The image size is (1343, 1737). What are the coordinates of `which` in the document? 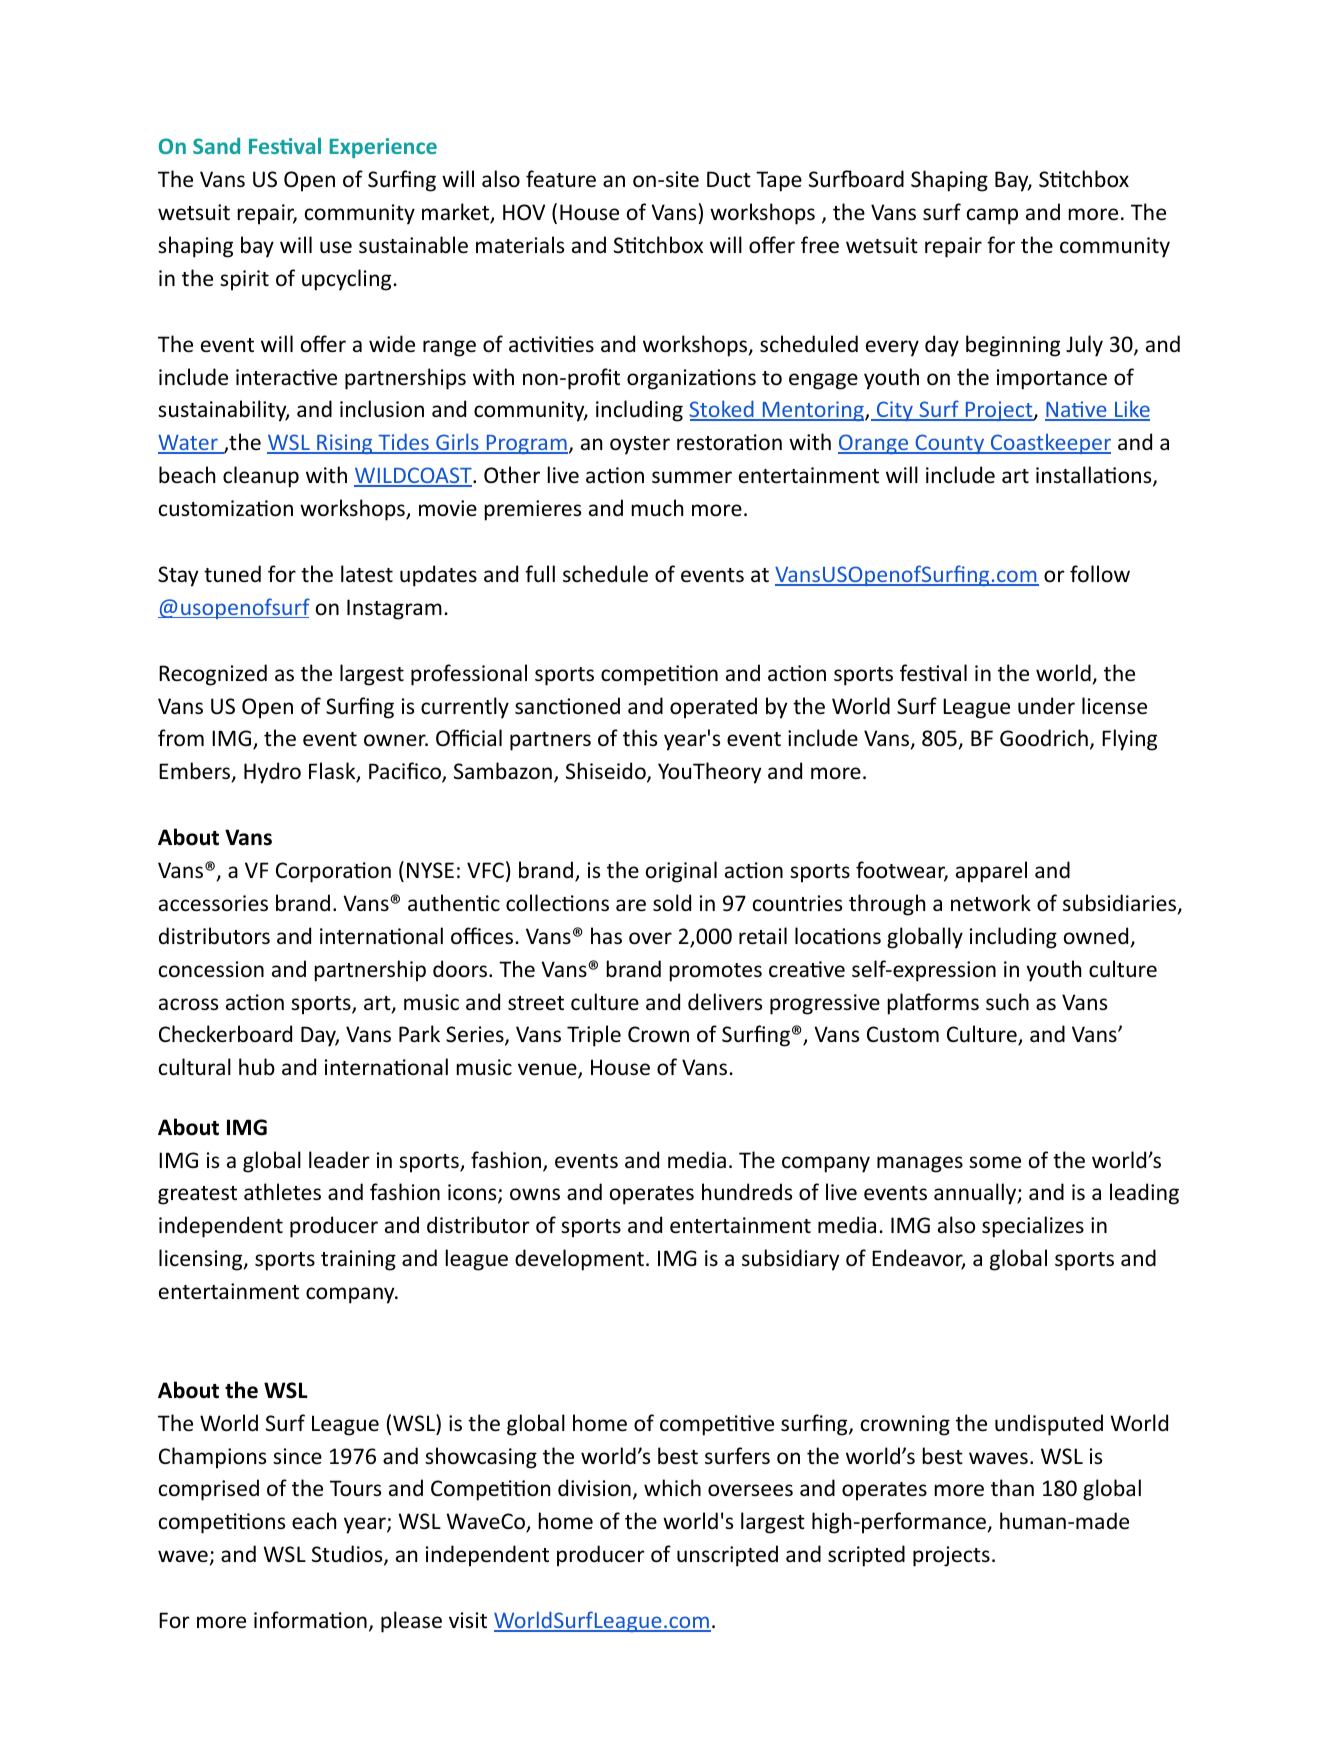 It's located at (672, 1487).
